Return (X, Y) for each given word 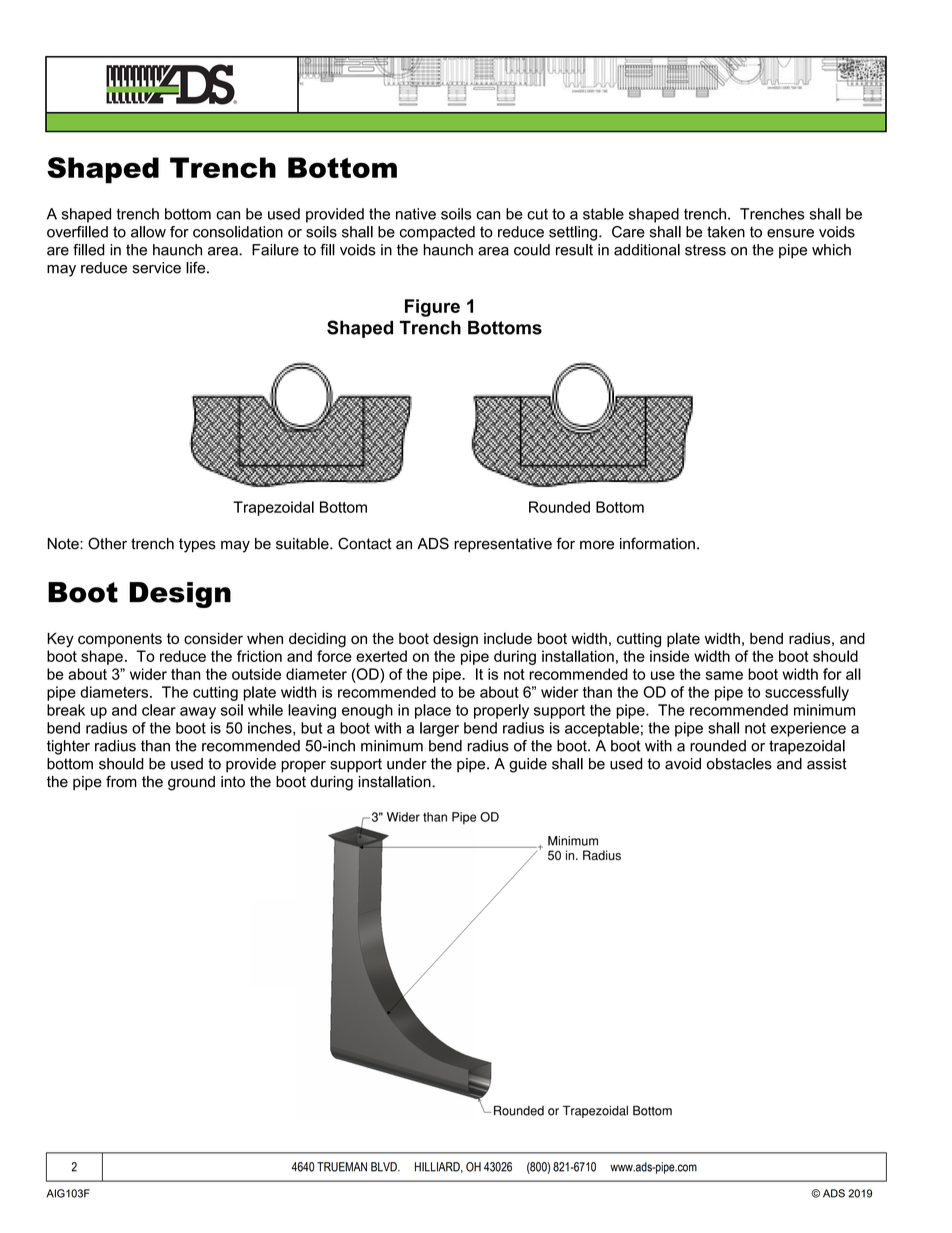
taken (726, 232)
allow (148, 232)
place (433, 711)
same (724, 675)
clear (159, 710)
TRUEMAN (342, 1167)
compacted (437, 233)
